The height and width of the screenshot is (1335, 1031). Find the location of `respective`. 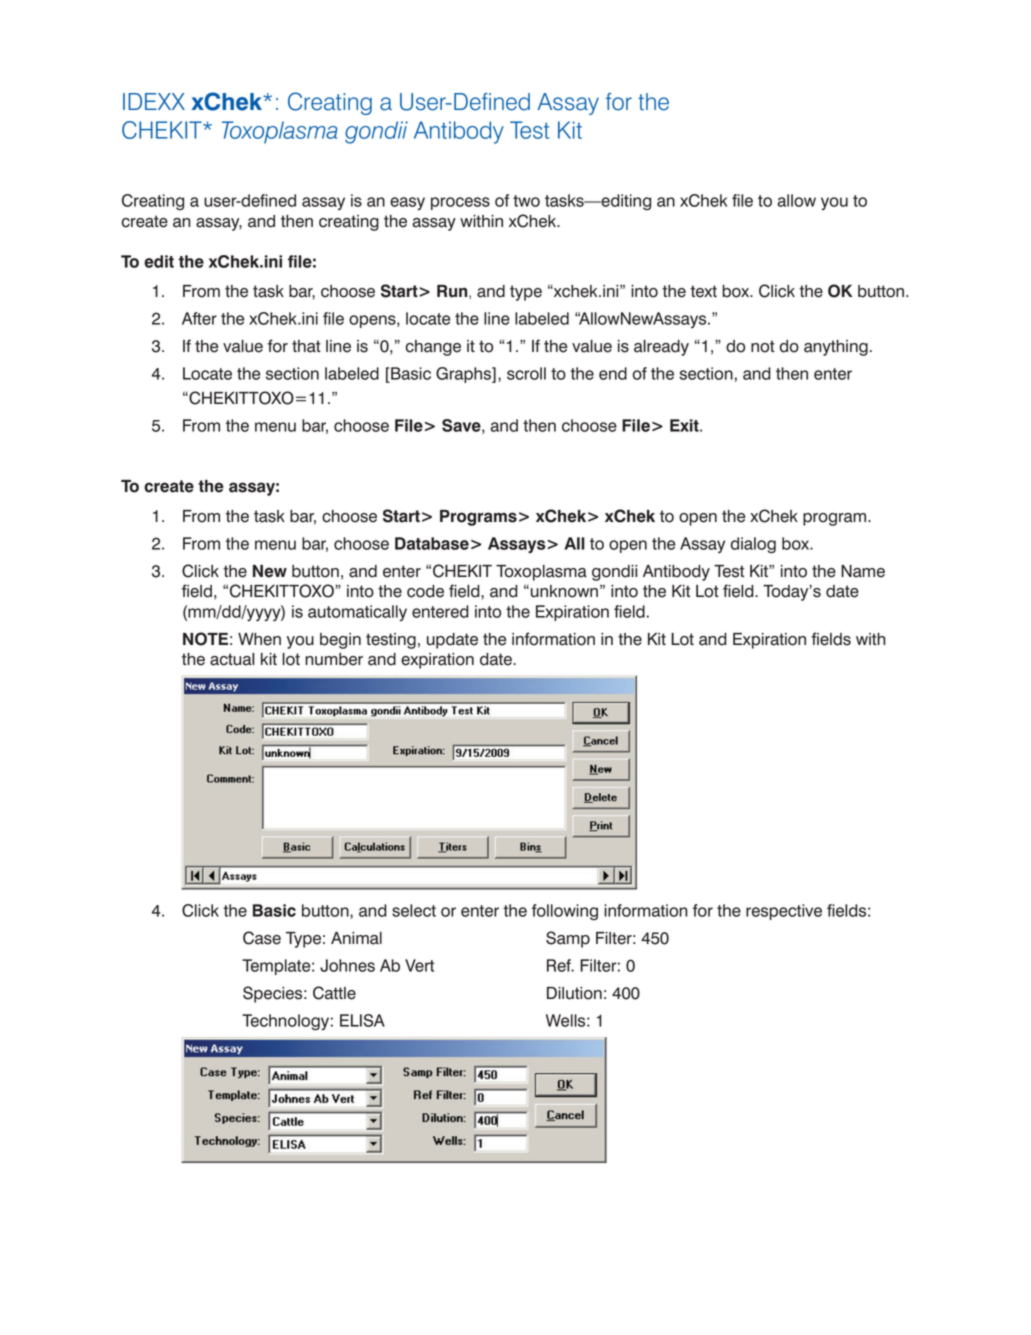

respective is located at coordinates (784, 912).
